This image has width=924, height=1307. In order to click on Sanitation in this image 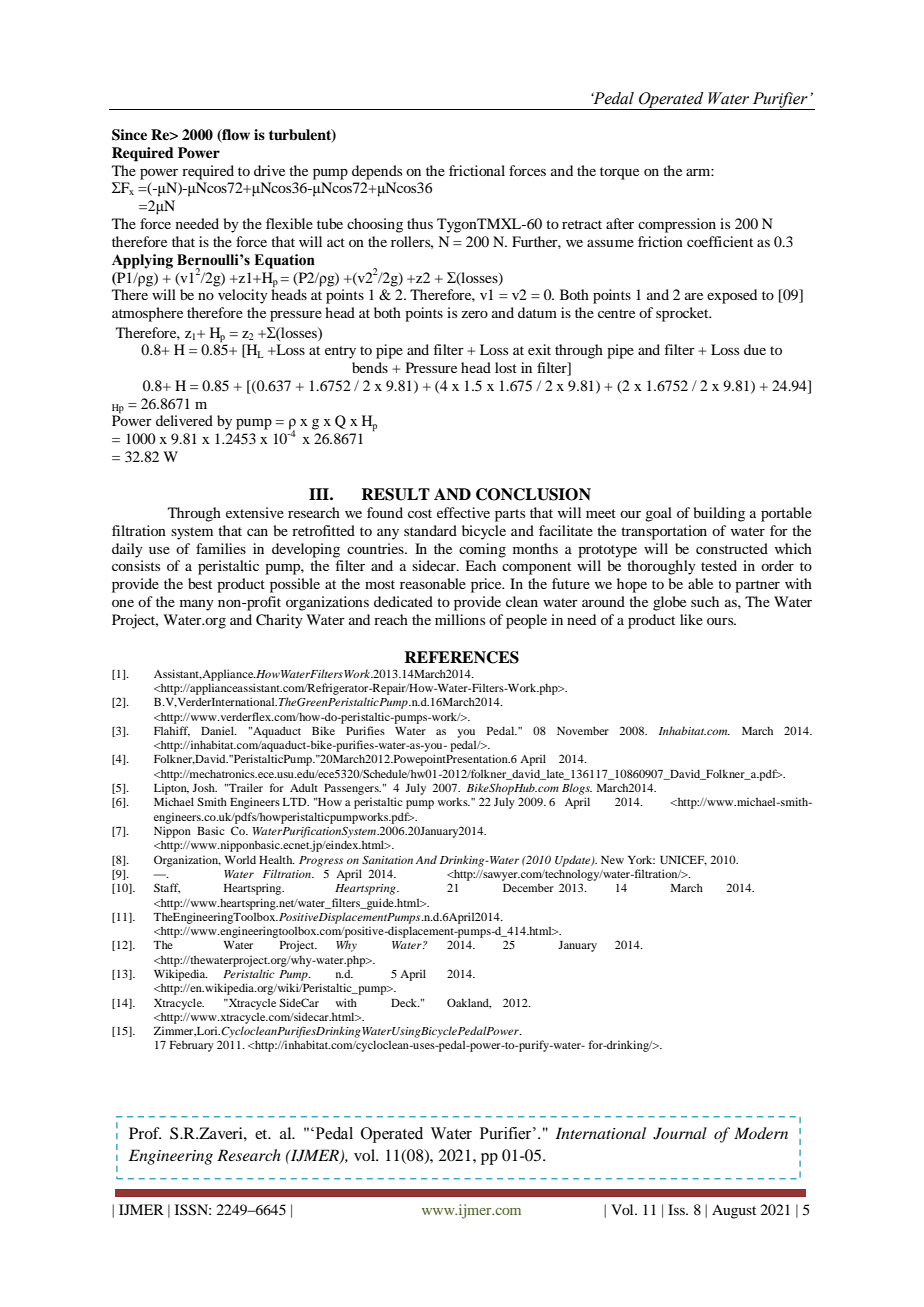, I will do `click(387, 860)`.
